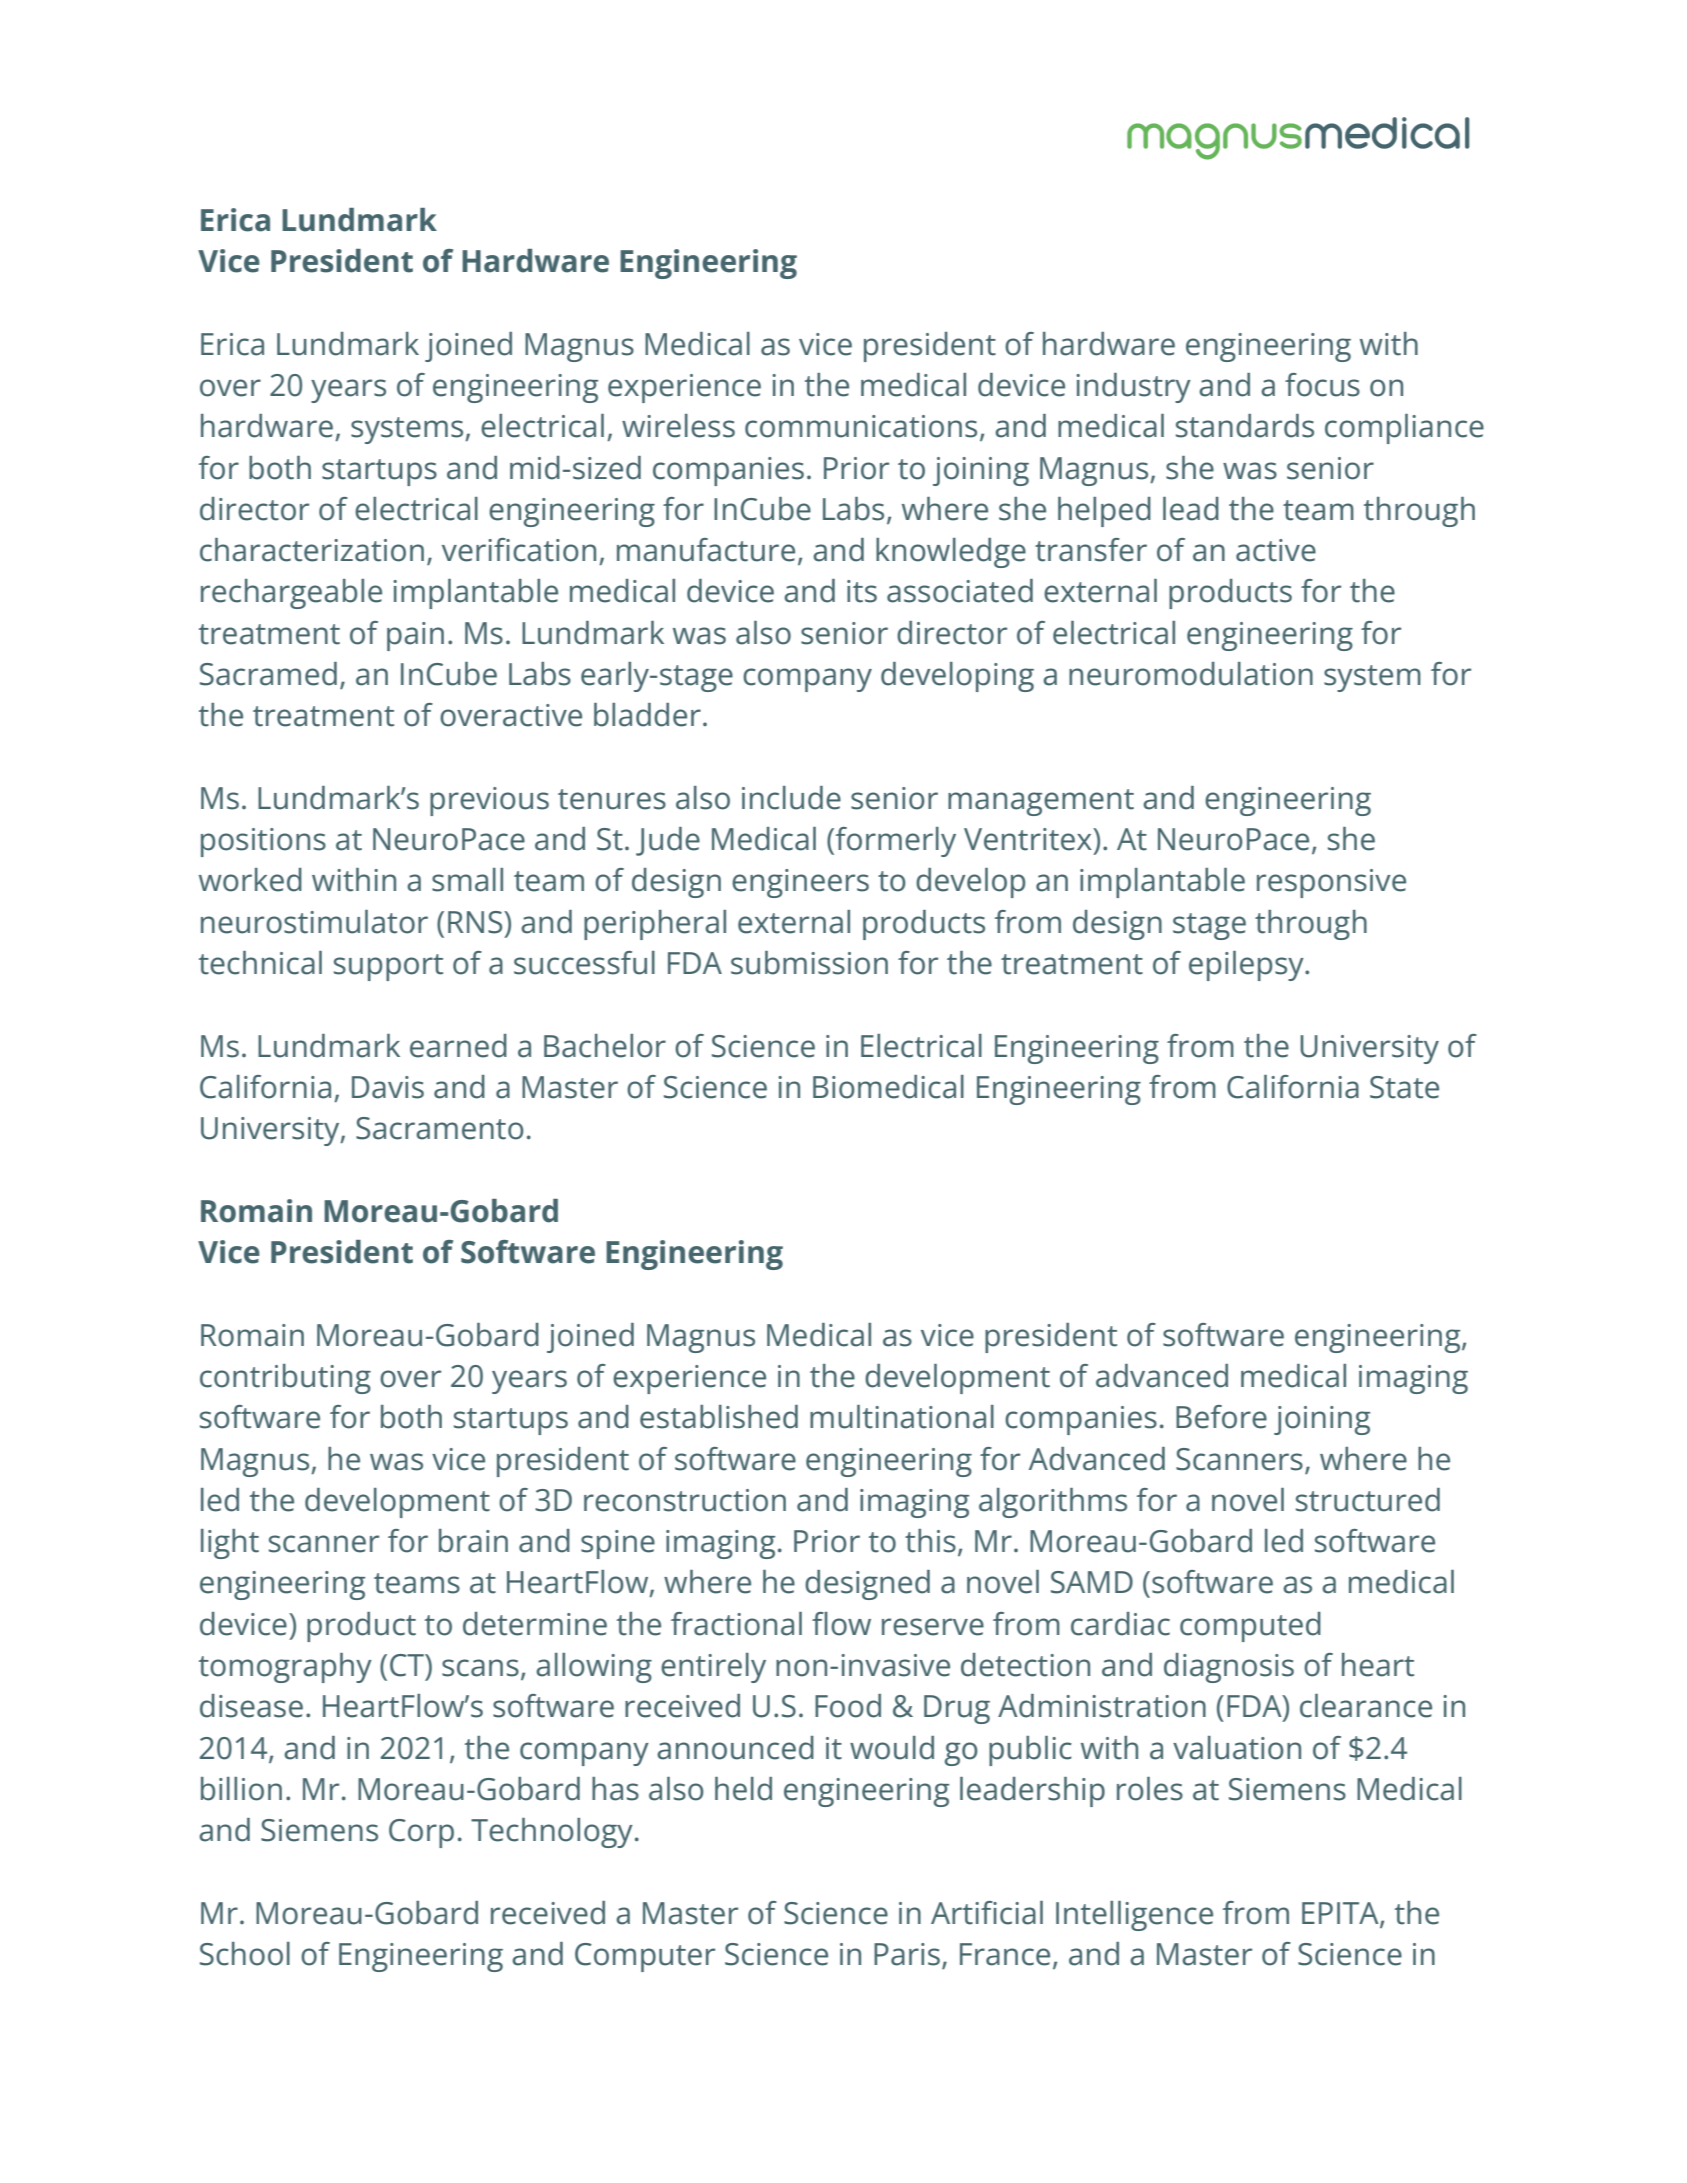  What do you see at coordinates (473, 1541) in the page?
I see `brain` at bounding box center [473, 1541].
